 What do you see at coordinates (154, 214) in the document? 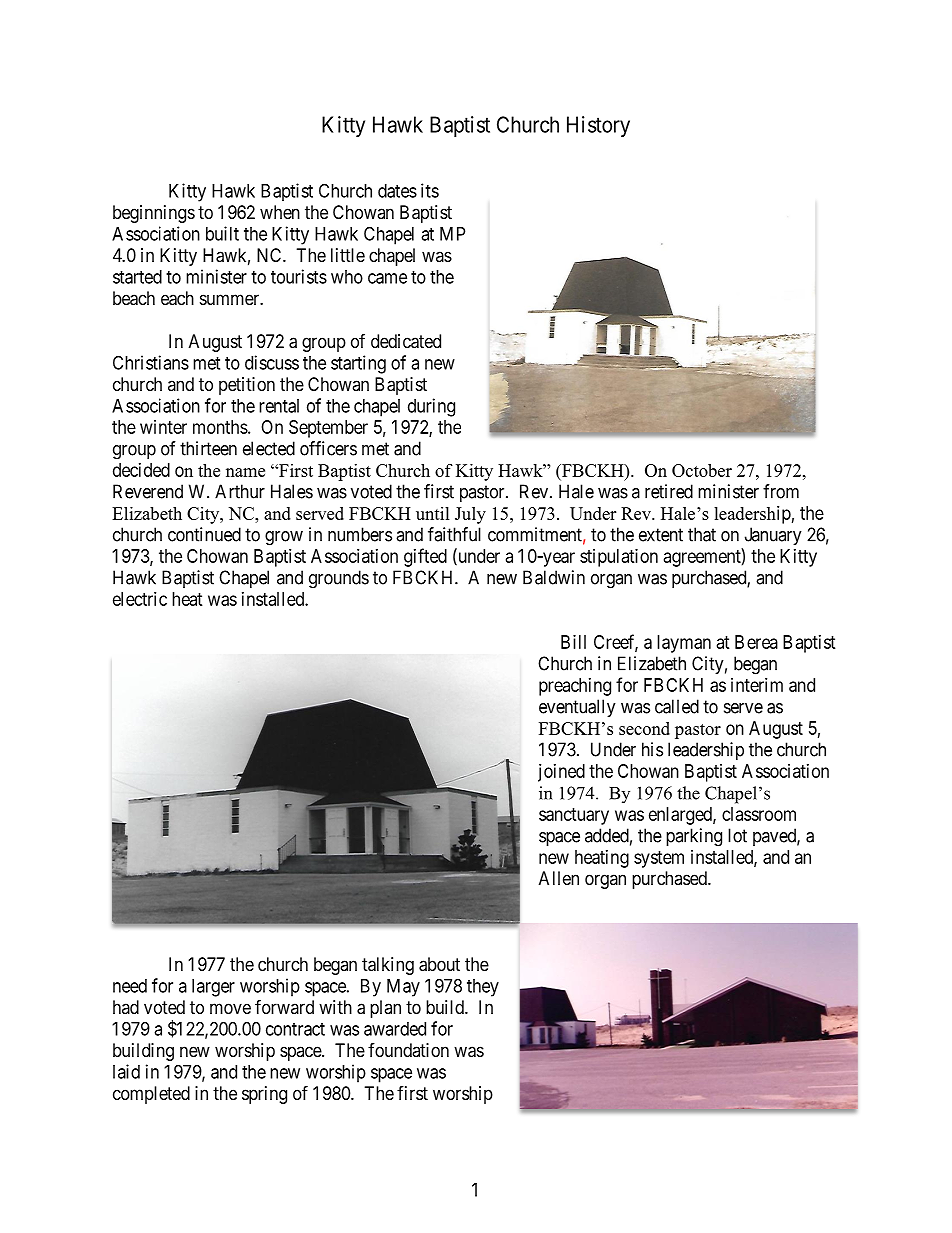
I see `beginnings` at bounding box center [154, 214].
